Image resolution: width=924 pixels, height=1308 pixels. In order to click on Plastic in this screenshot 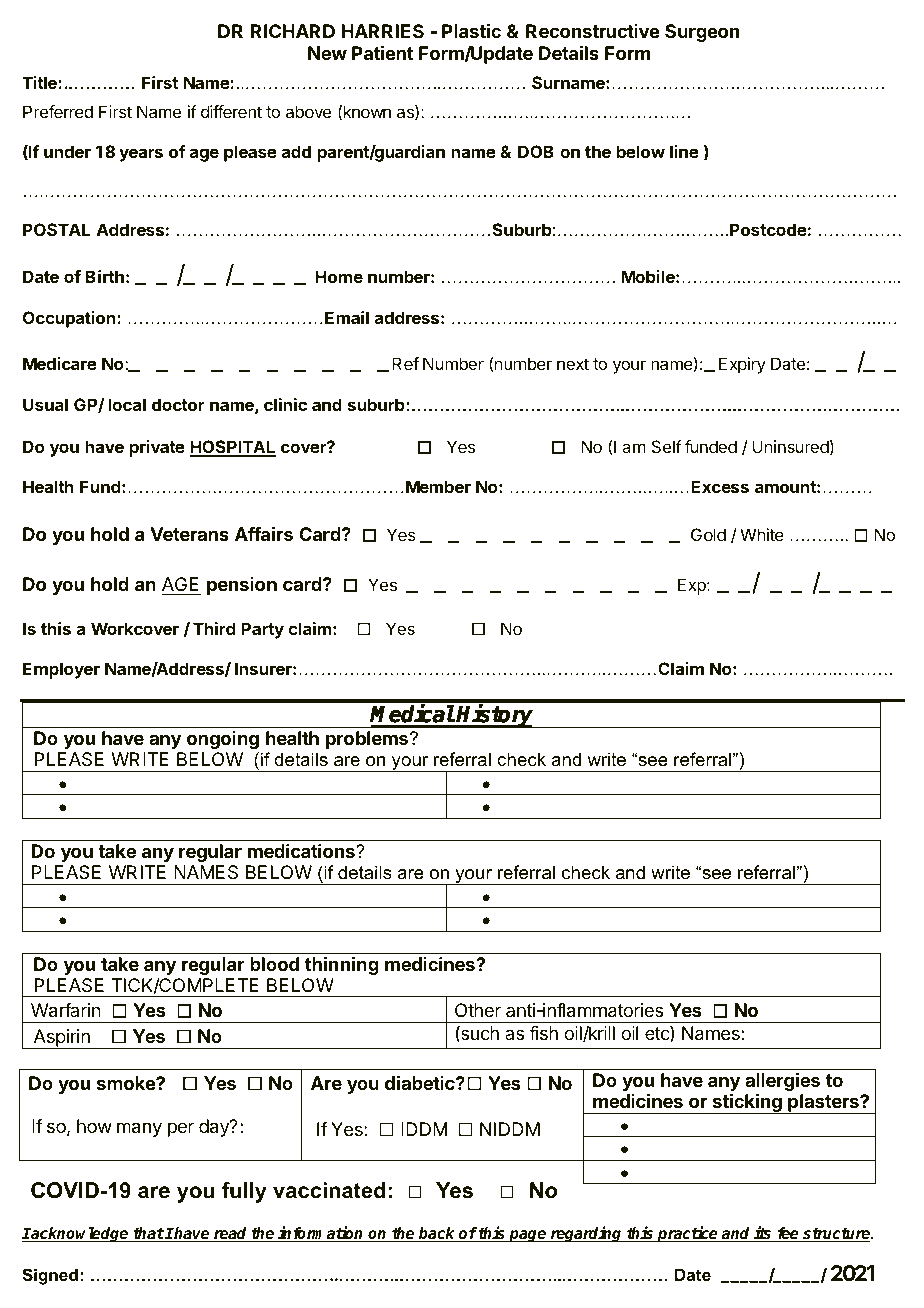, I will do `click(471, 31)`.
